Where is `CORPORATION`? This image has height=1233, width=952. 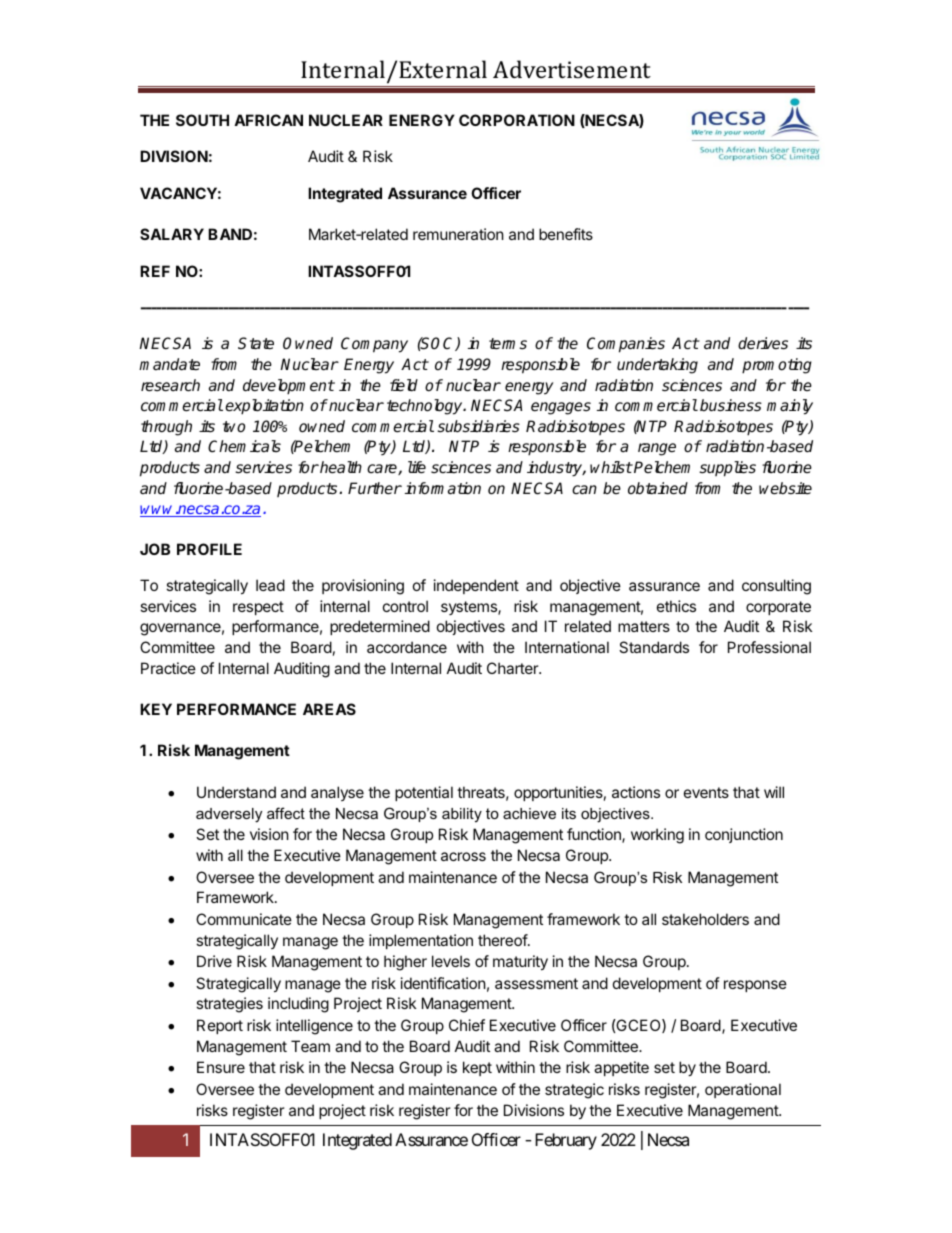 CORPORATION is located at coordinates (517, 120).
